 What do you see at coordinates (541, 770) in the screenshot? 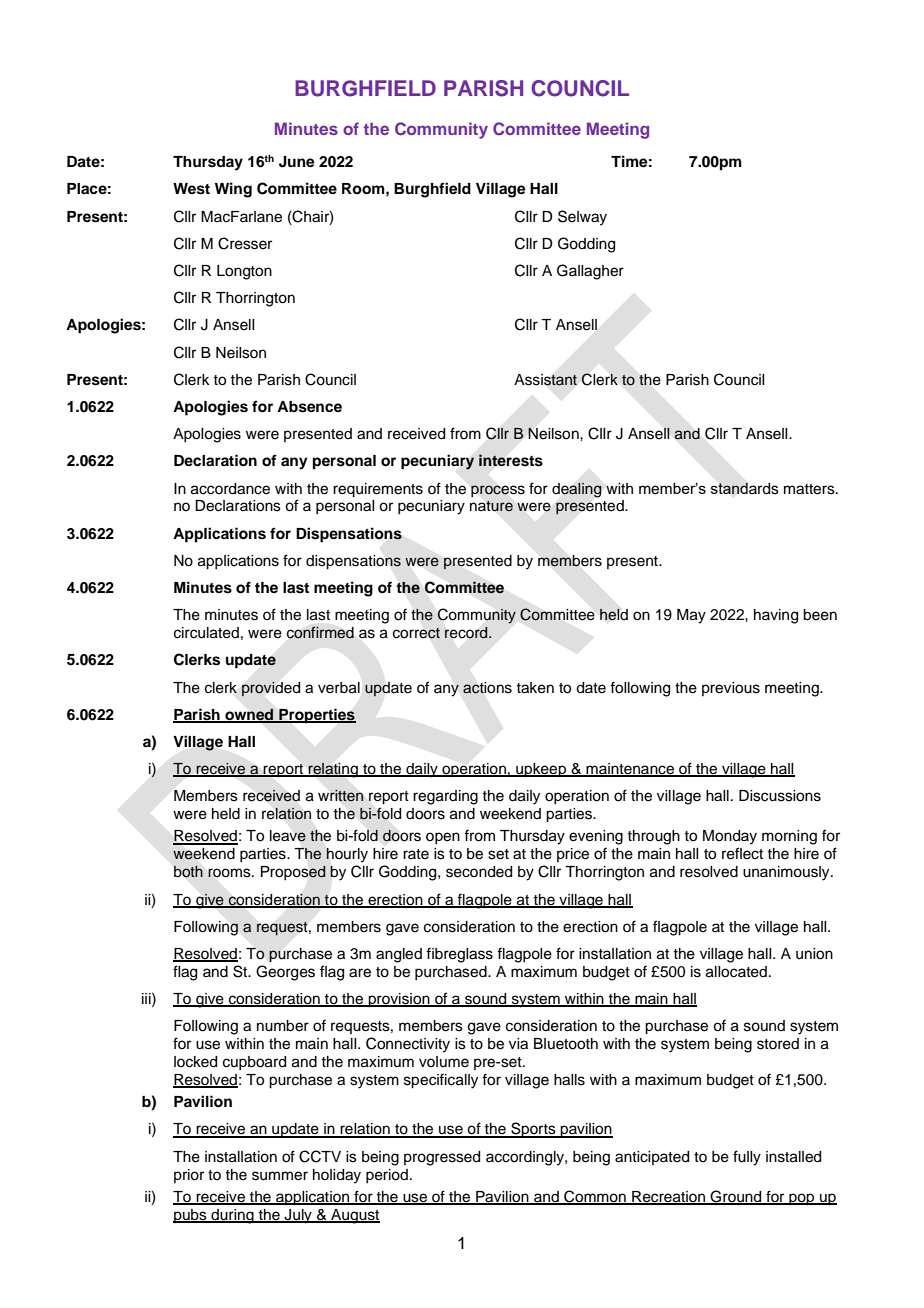
I see `upkeep` at bounding box center [541, 770].
